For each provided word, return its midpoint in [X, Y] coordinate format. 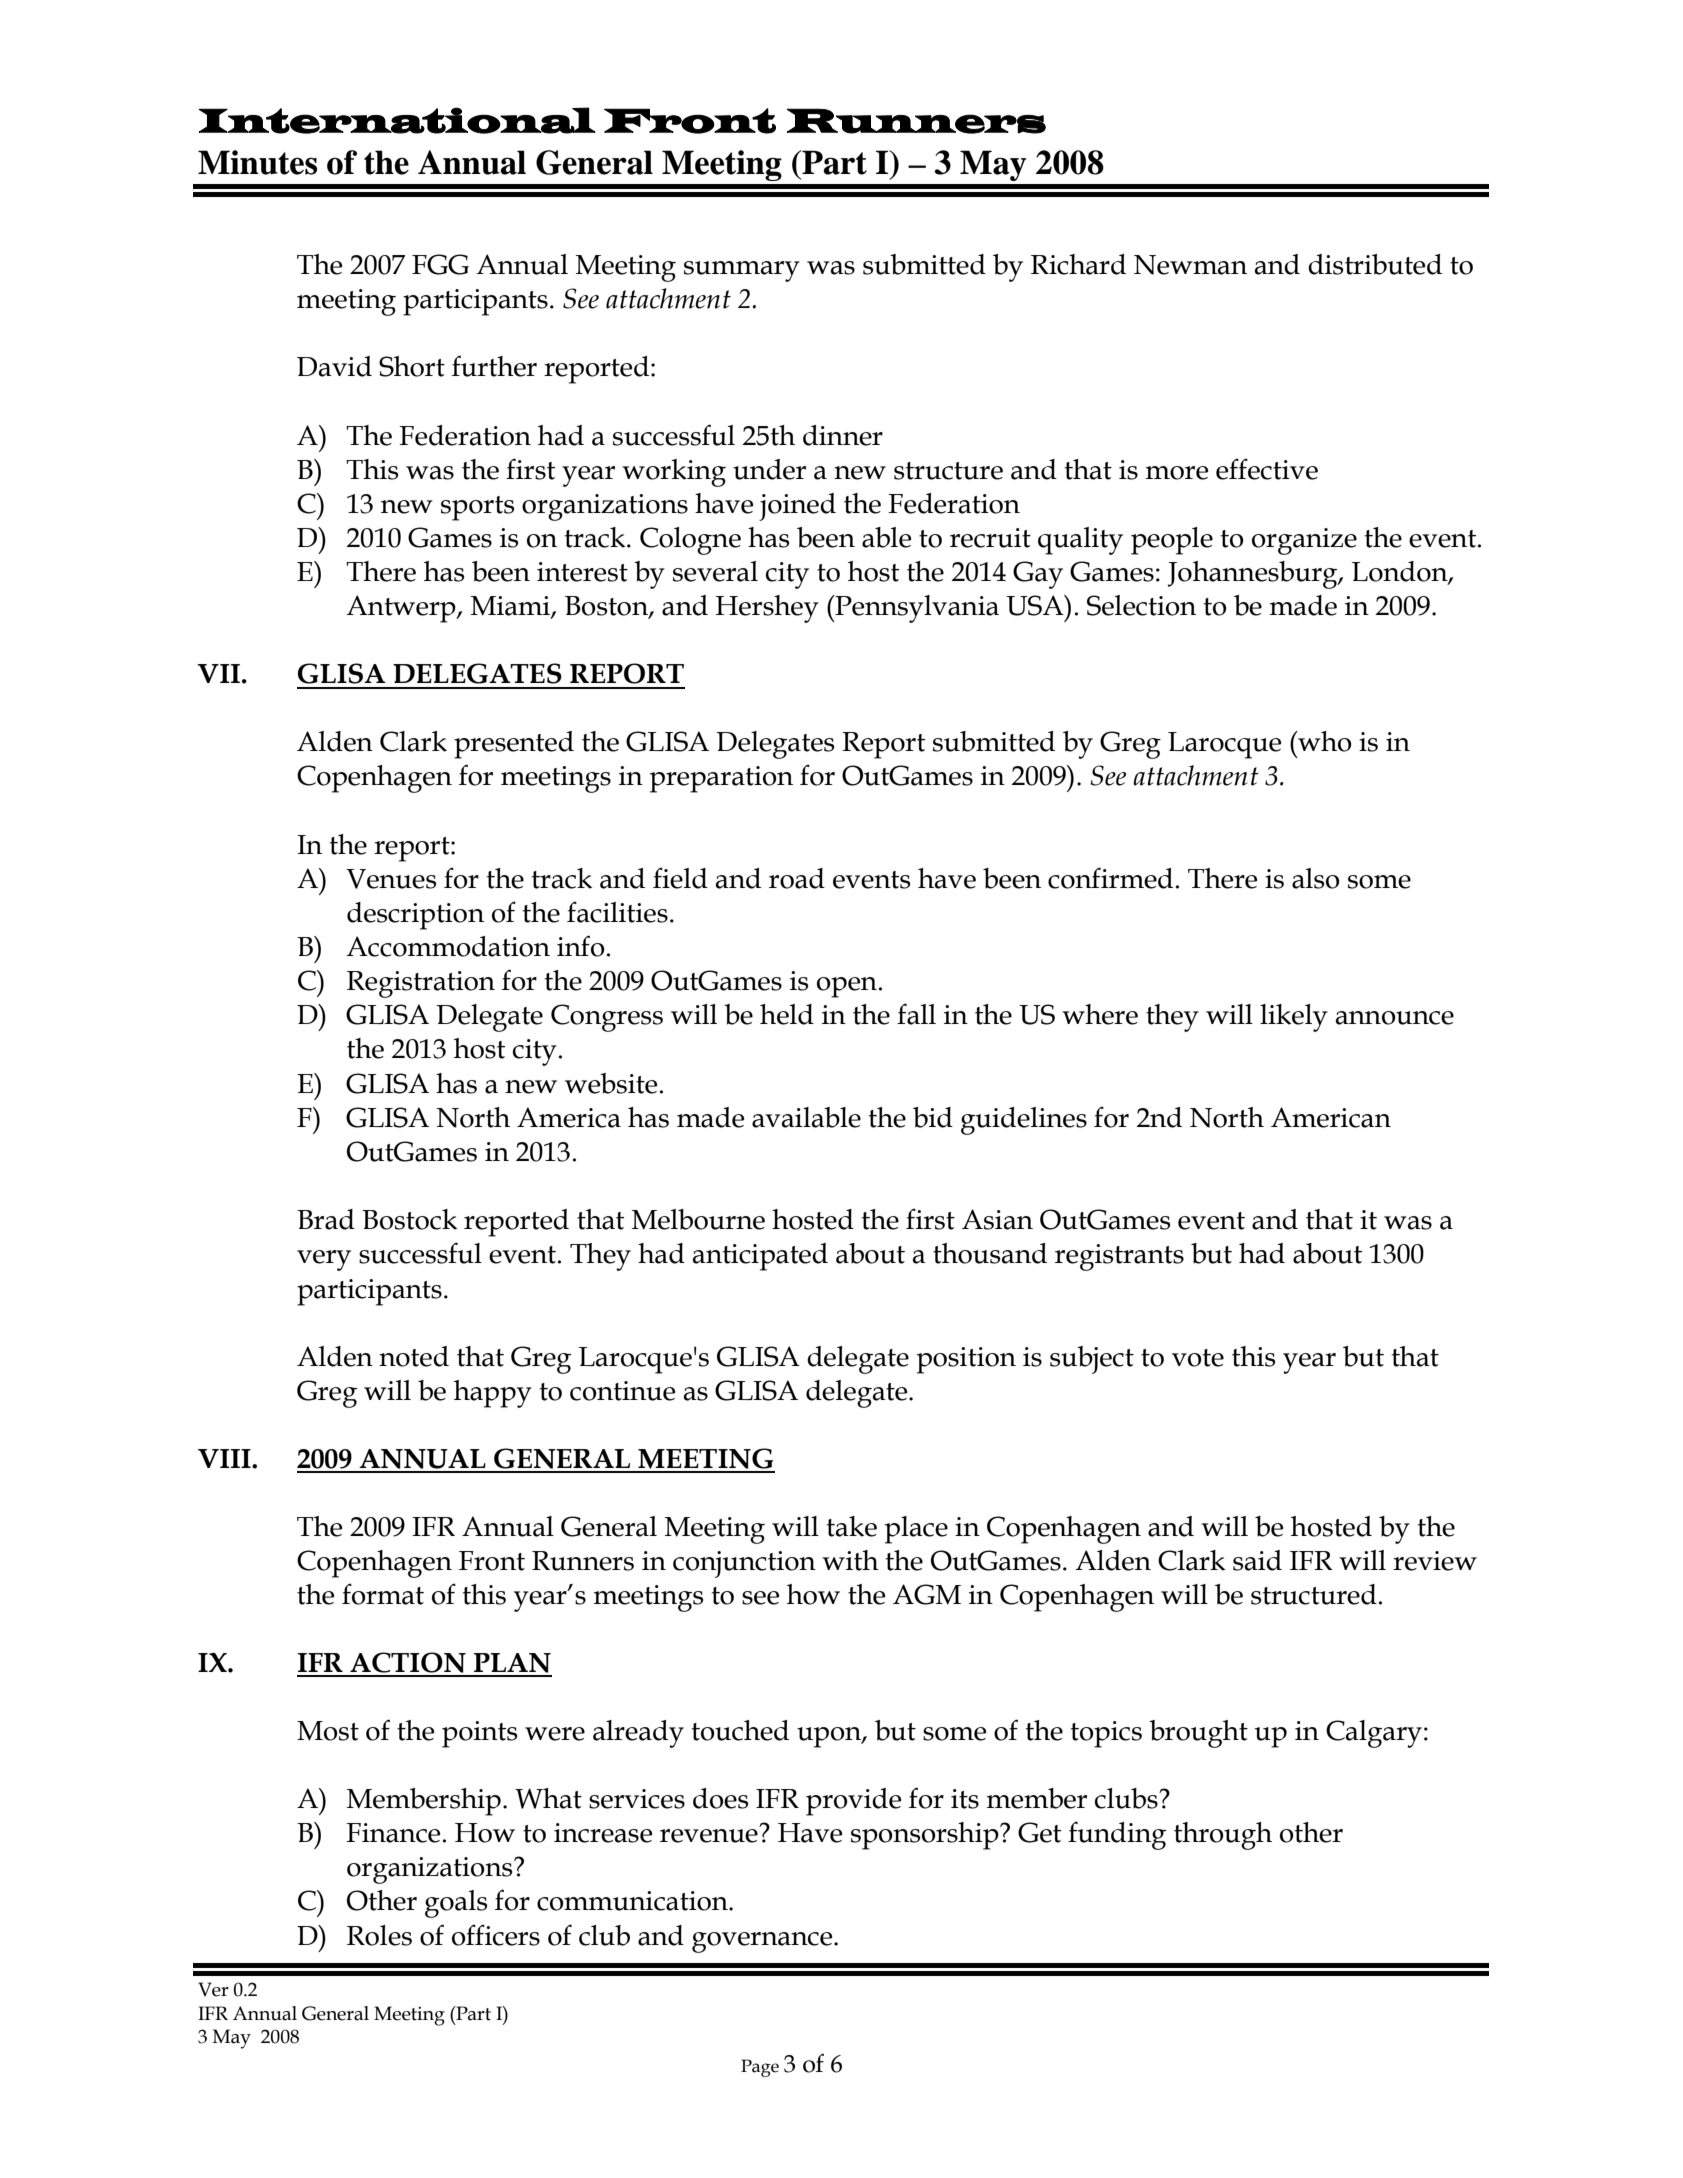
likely [1294, 1018]
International [397, 120]
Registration [421, 984]
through [1223, 1836]
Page [760, 2068]
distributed [1375, 264]
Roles [379, 1935]
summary [742, 271]
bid [933, 1117]
